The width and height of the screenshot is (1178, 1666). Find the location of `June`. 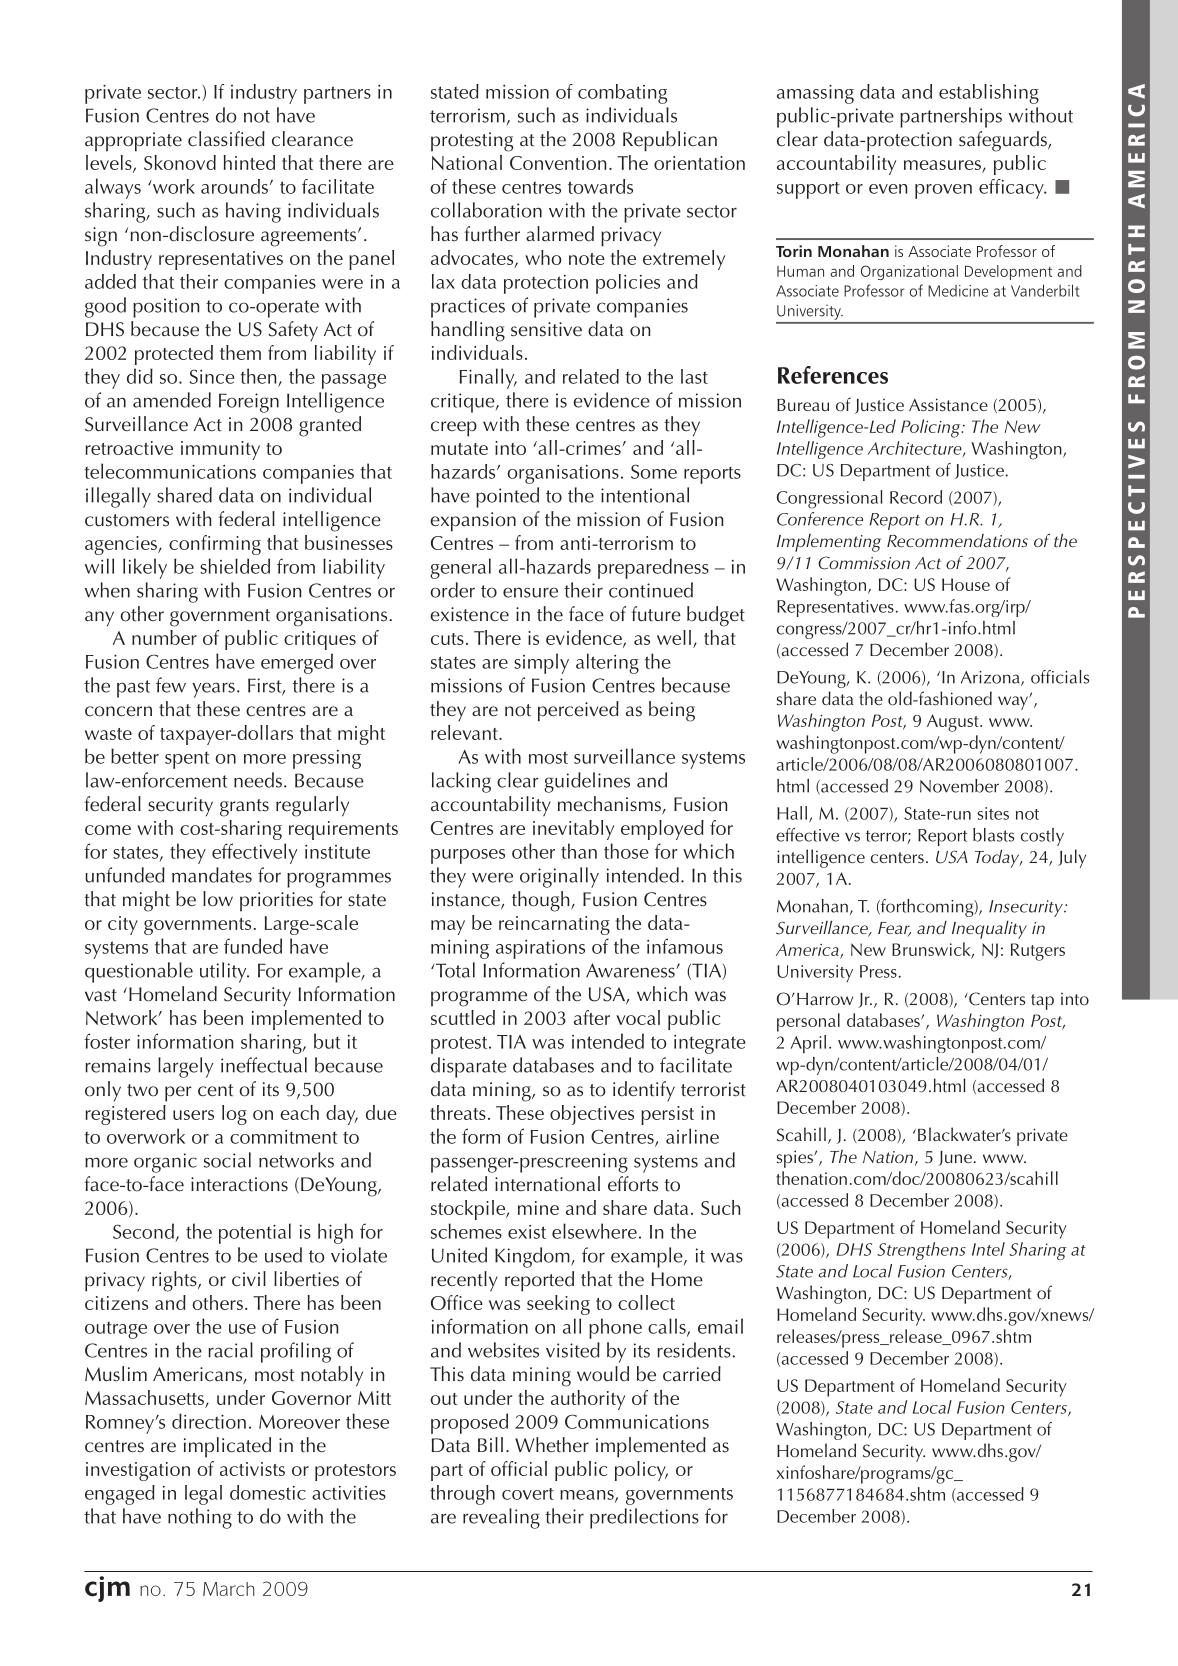

June is located at coordinates (955, 1158).
